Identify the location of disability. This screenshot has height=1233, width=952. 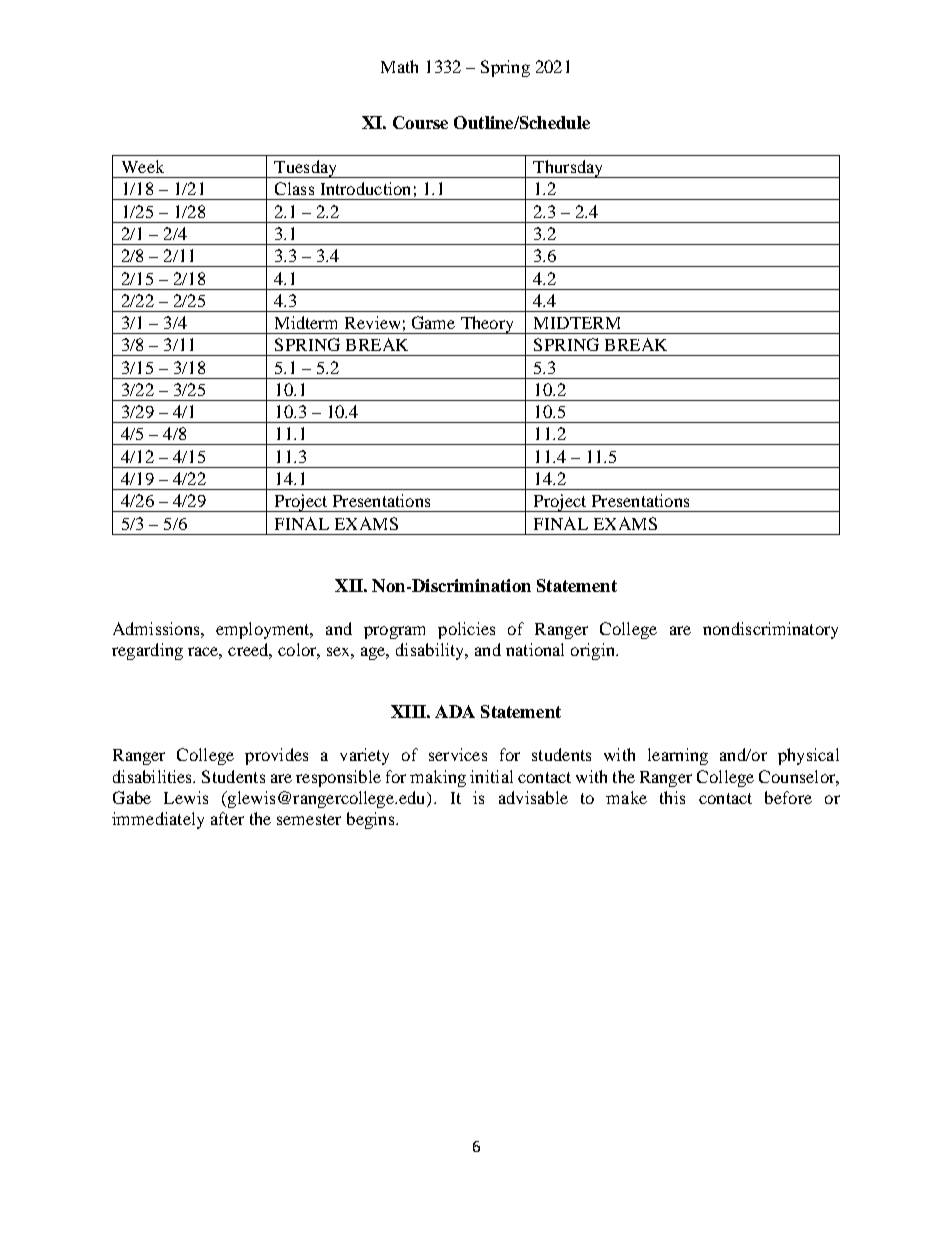
(431, 651).
